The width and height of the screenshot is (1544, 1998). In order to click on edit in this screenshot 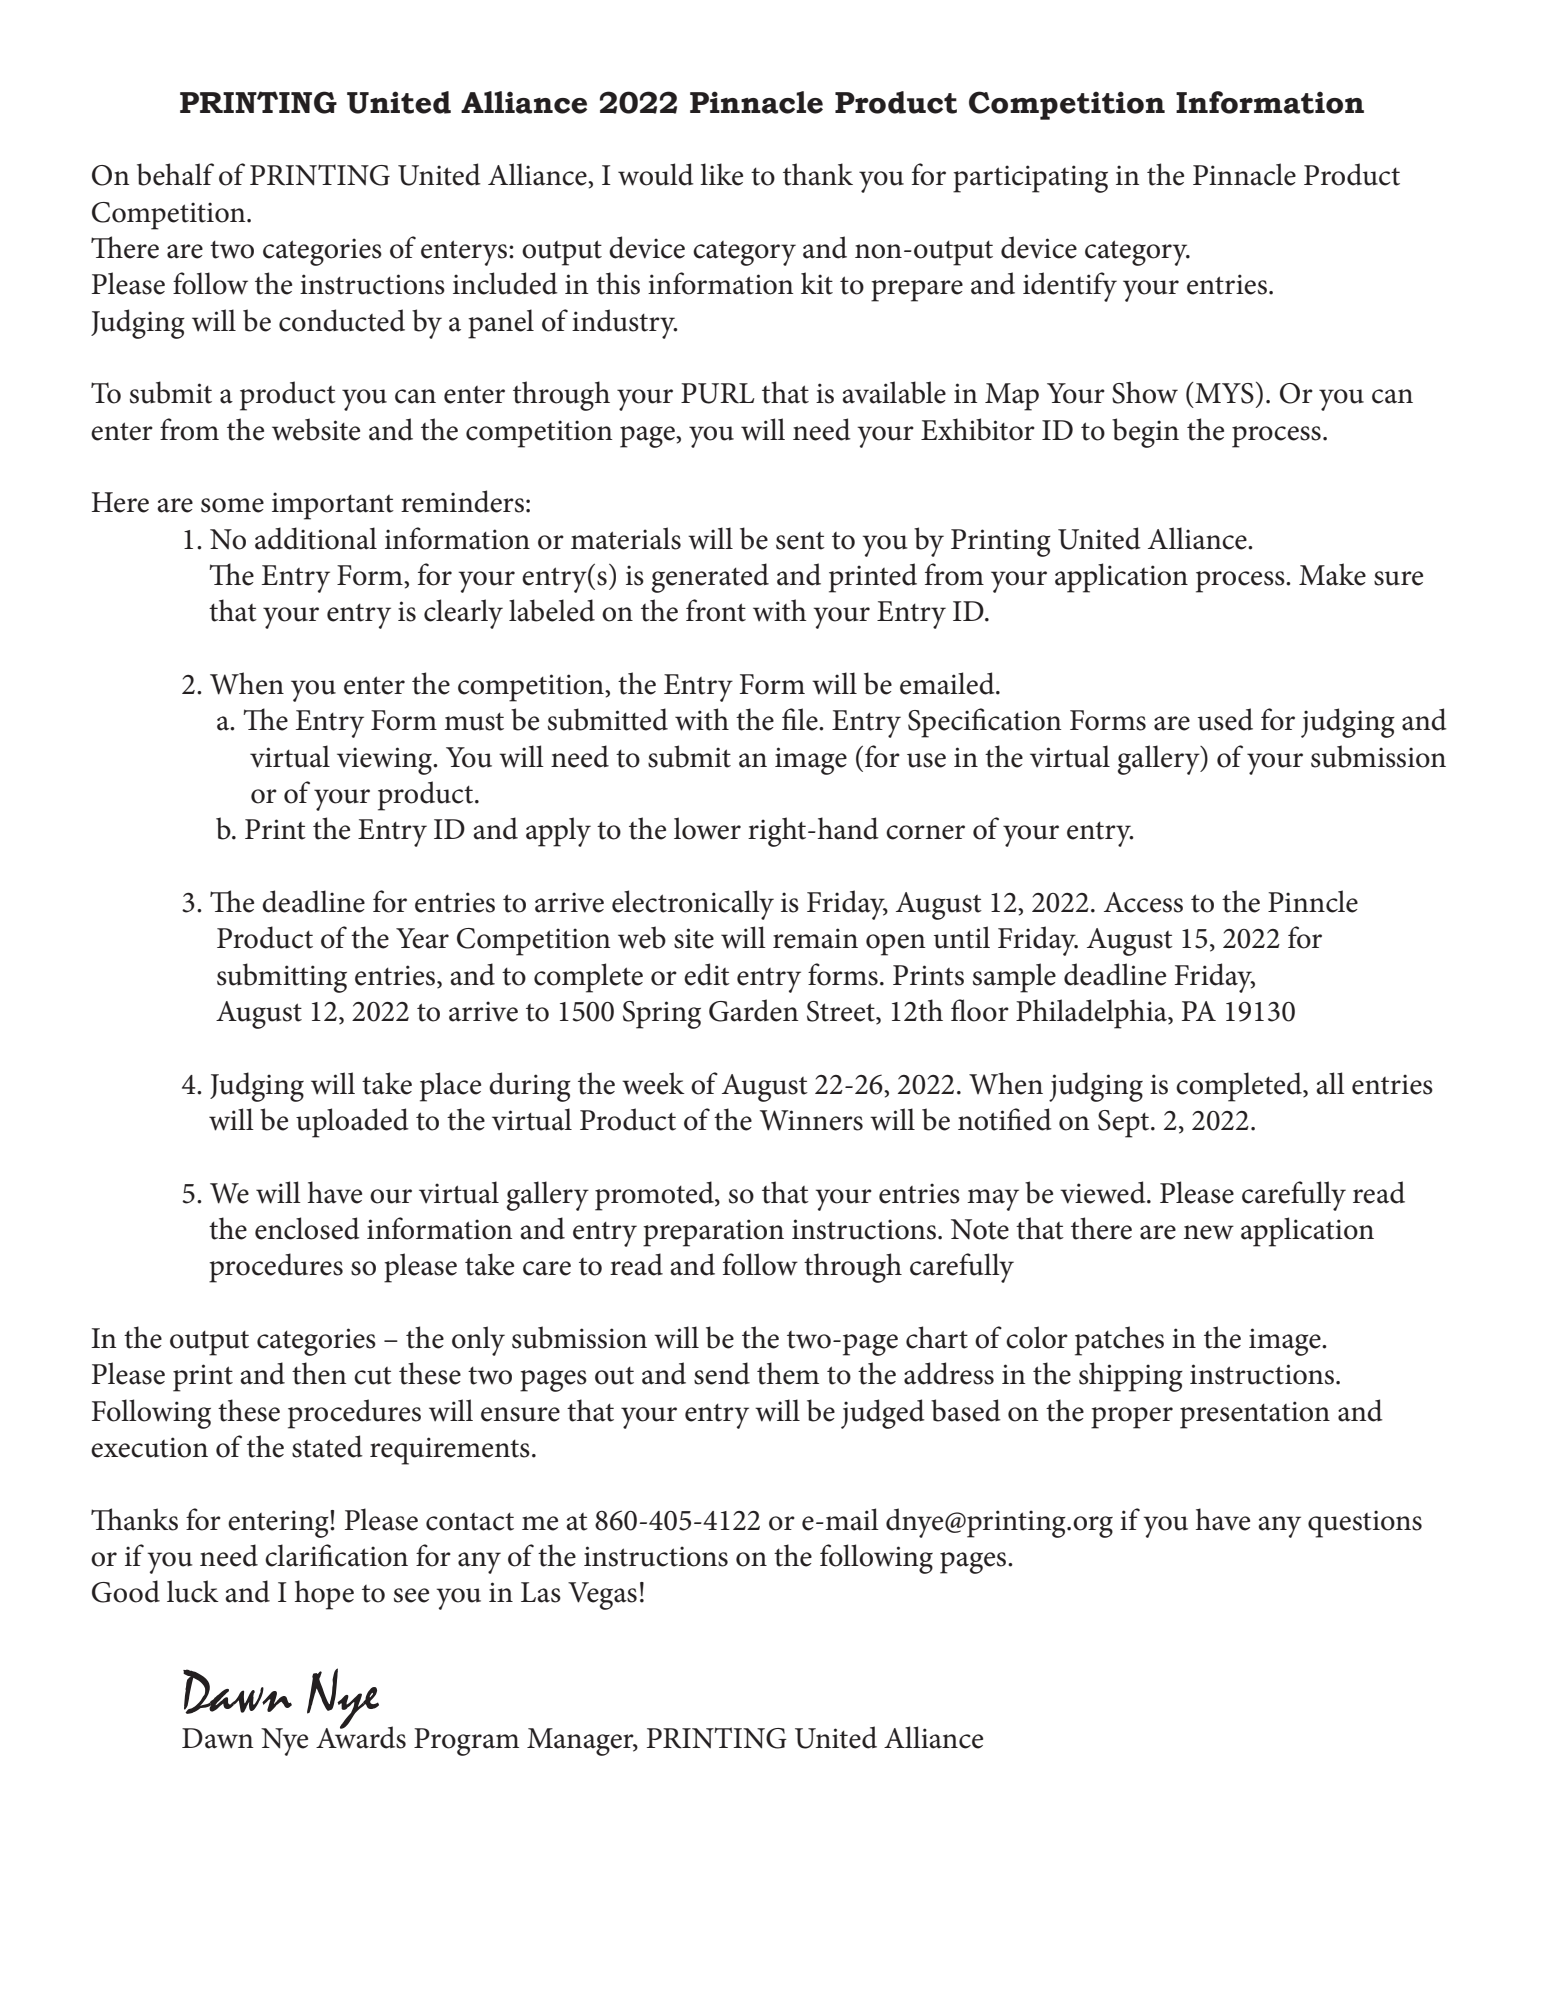, I will do `click(707, 974)`.
